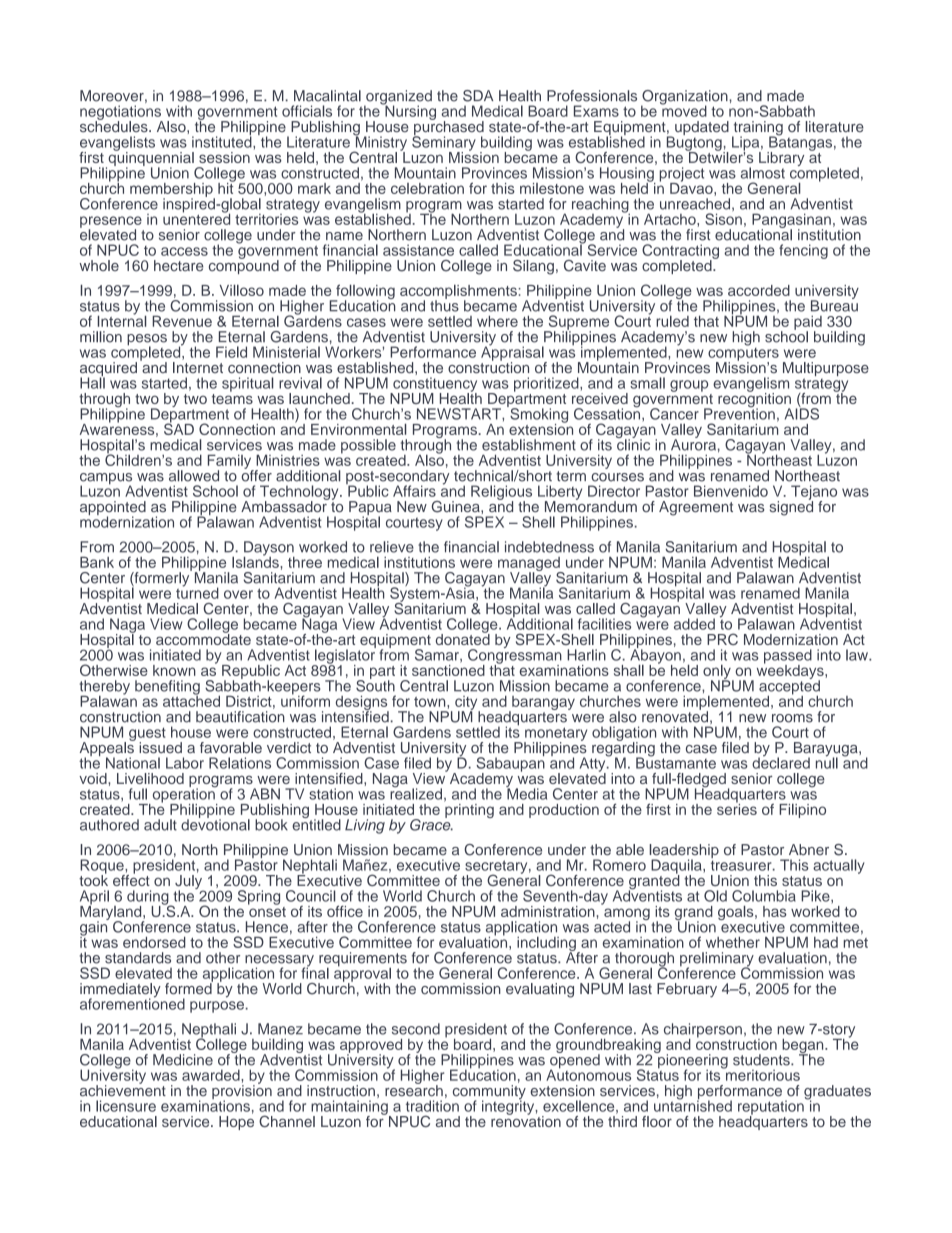  Describe the element at coordinates (529, 445) in the screenshot. I see `establishment` at that location.
